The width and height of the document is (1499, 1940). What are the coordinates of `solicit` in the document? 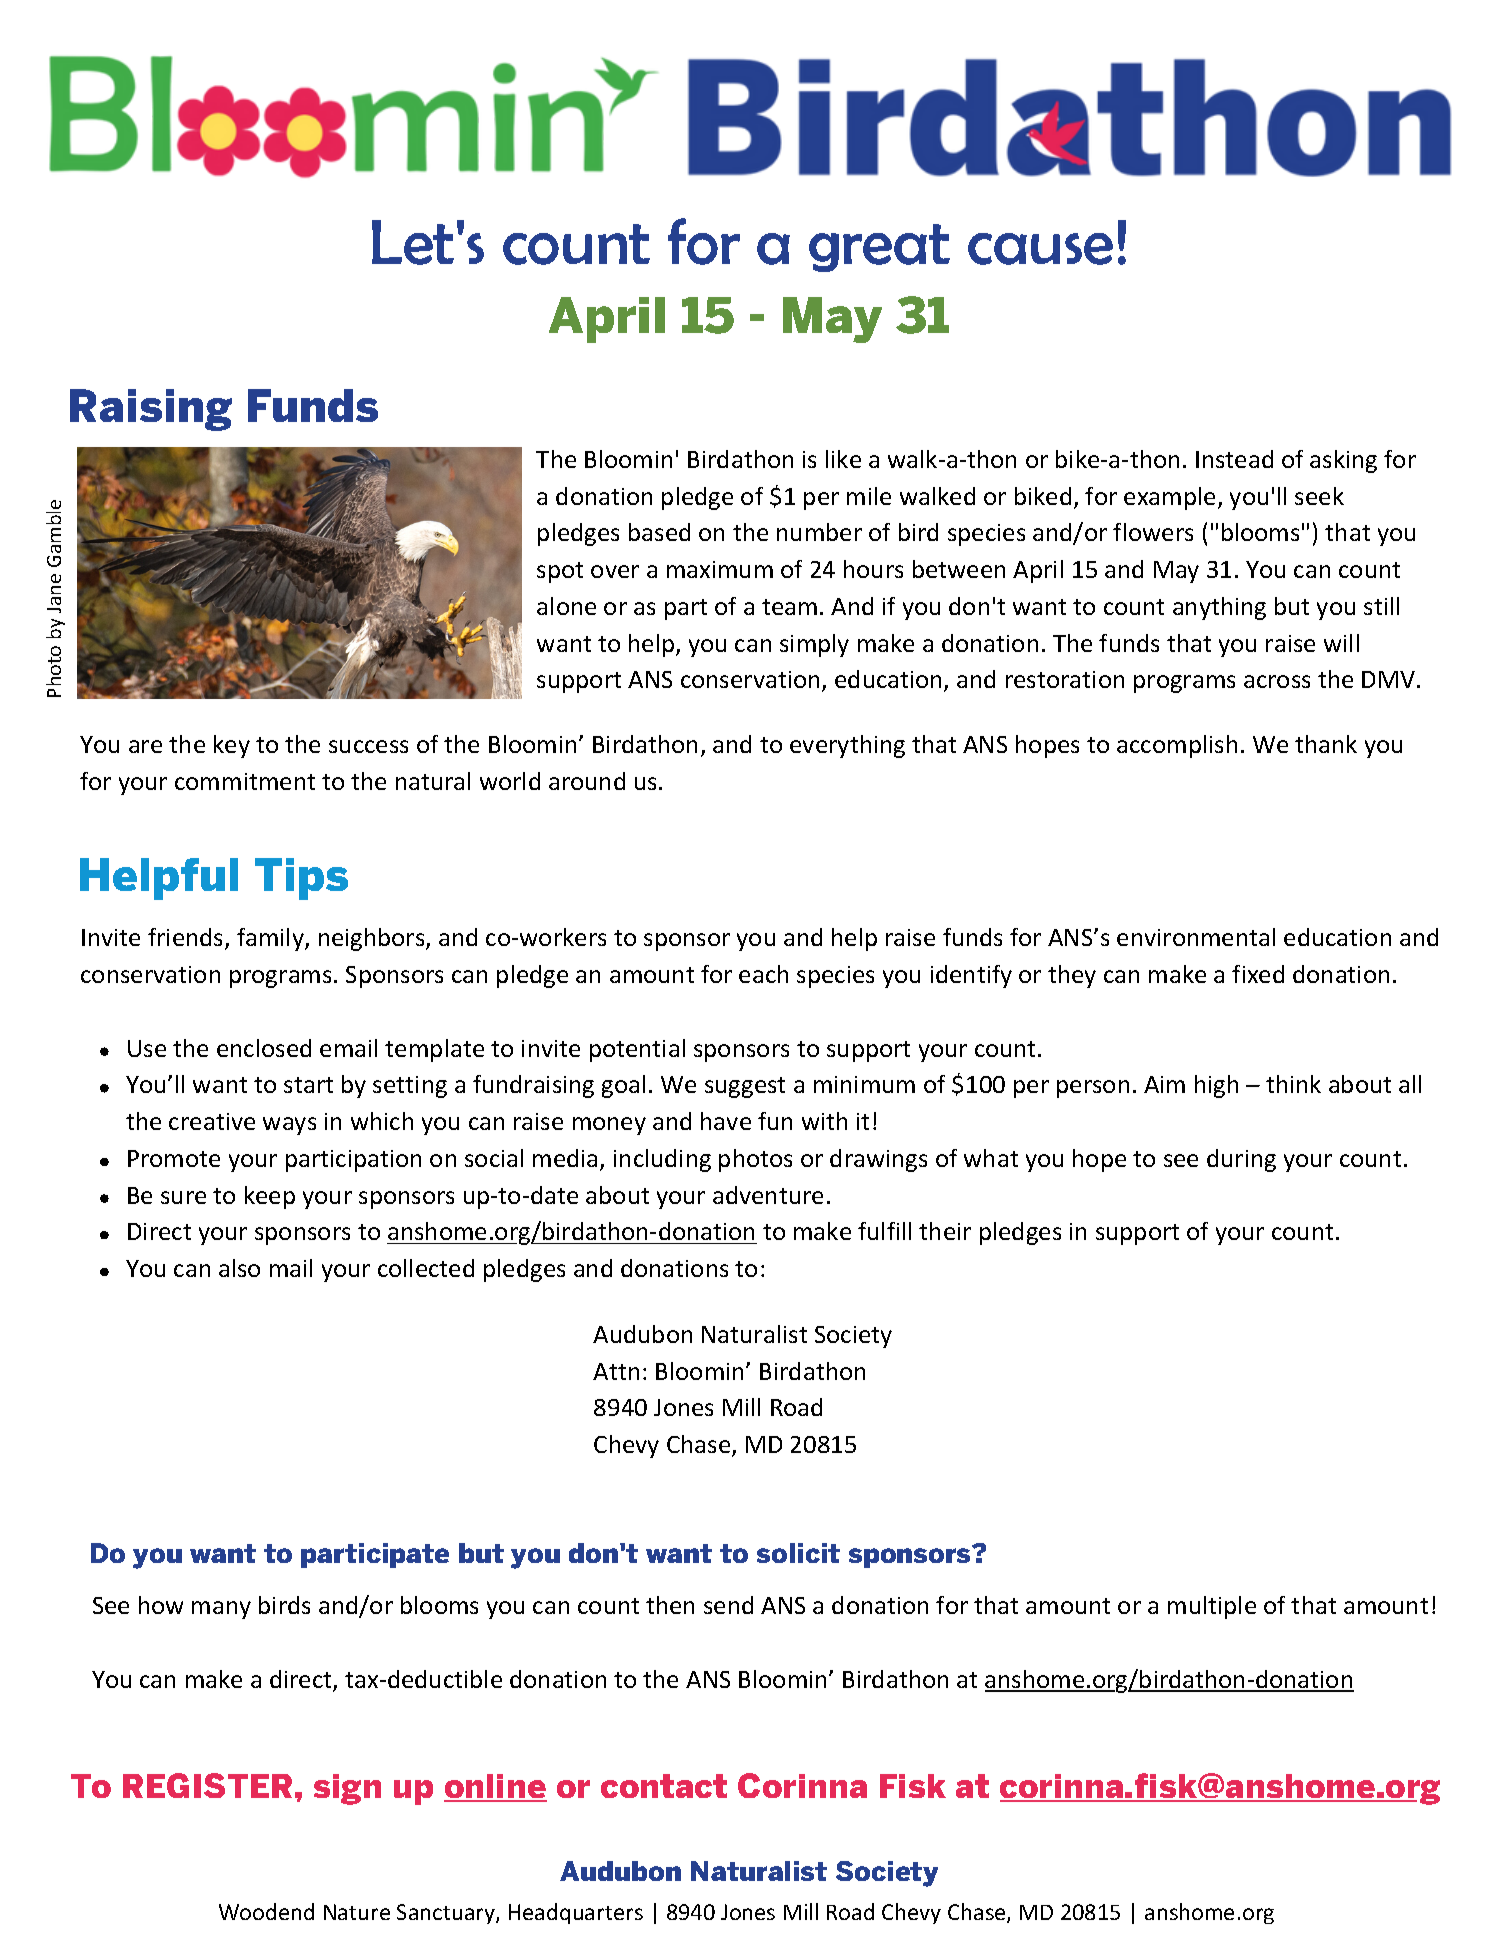 It's located at (798, 1553).
